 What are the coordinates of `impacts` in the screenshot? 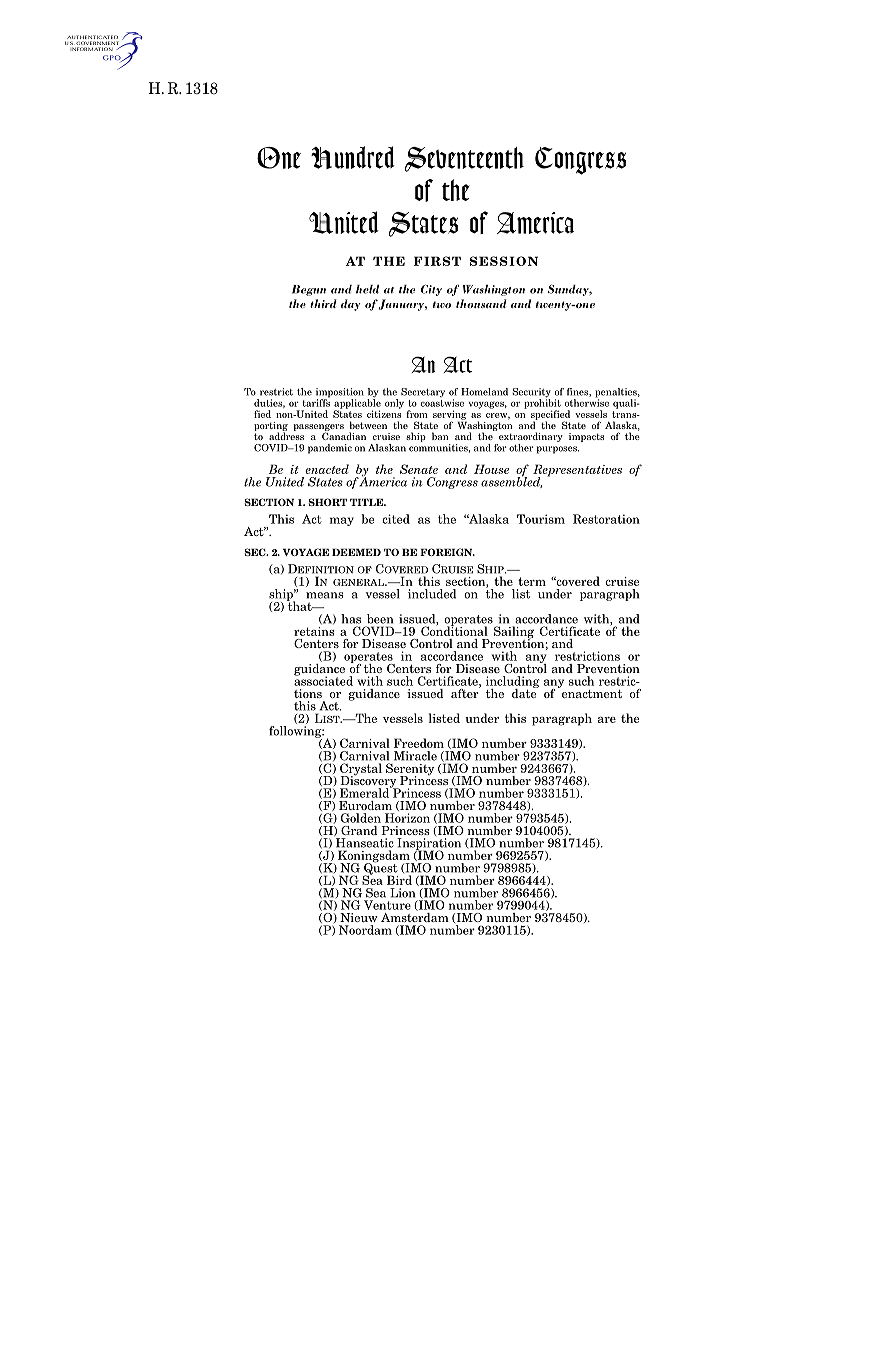 It's located at (586, 437).
